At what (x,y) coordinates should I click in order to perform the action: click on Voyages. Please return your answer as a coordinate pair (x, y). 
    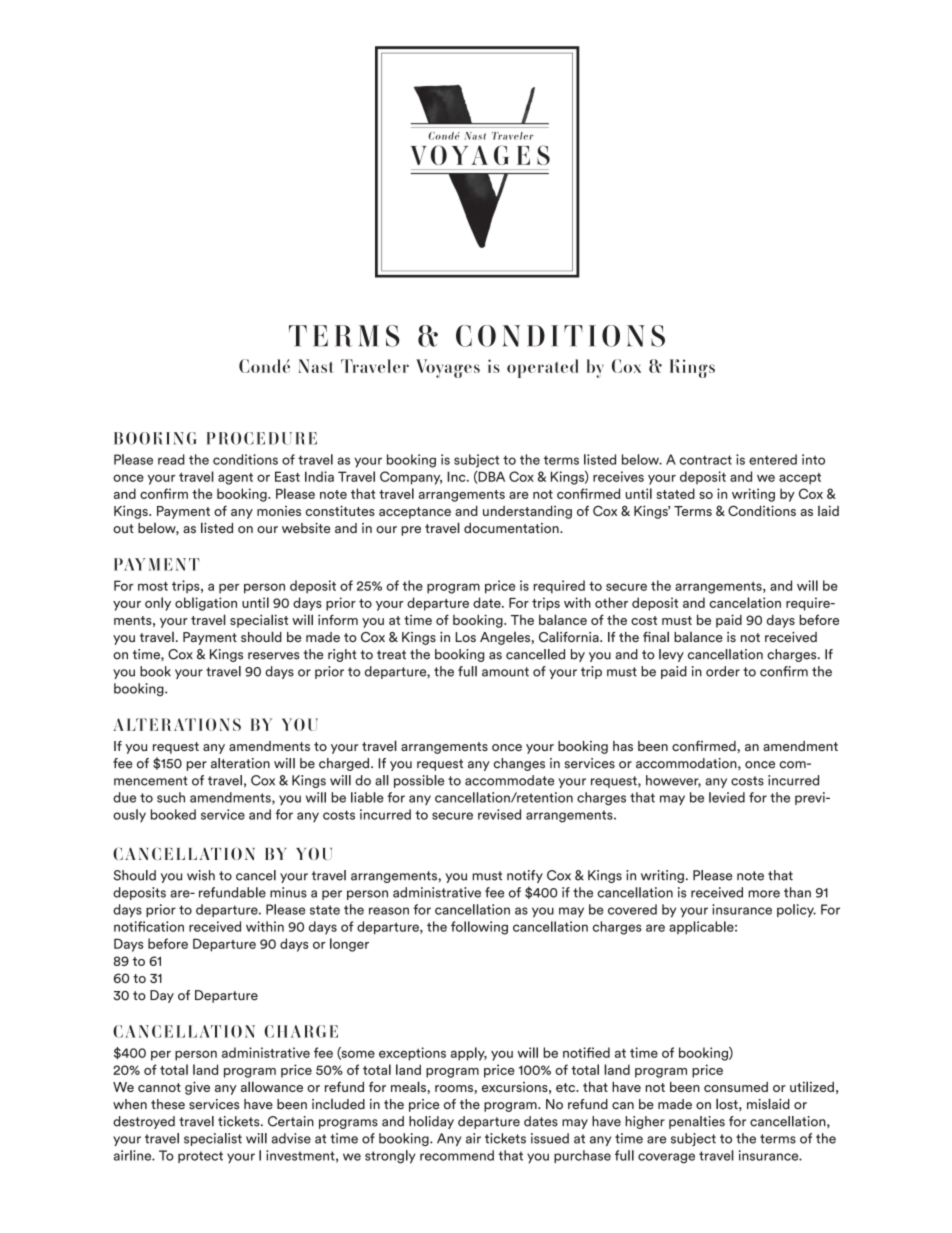
    Looking at the image, I should click on (448, 368).
